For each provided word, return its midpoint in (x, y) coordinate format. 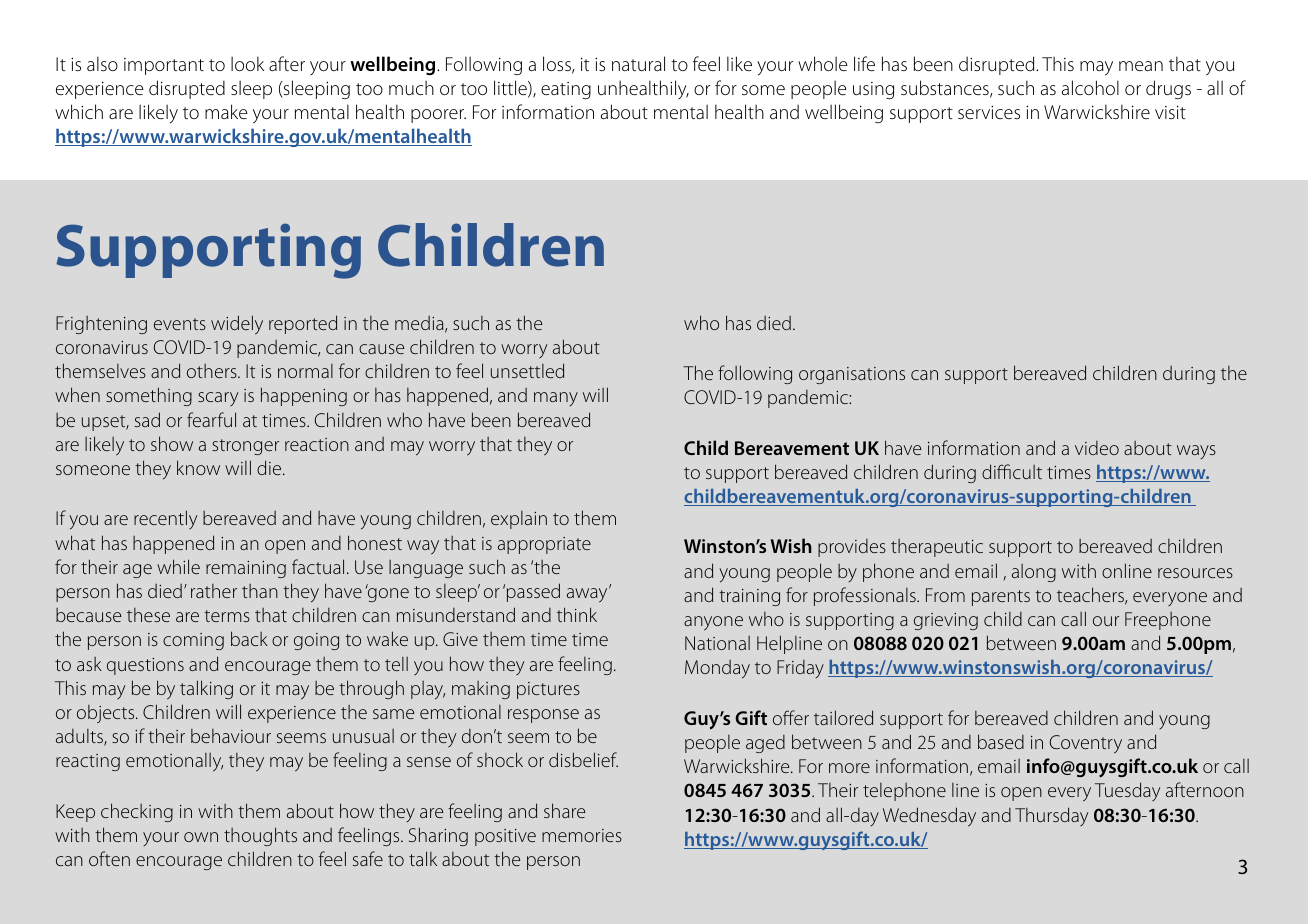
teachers (1091, 596)
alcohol (1090, 87)
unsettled (527, 370)
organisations (852, 375)
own (201, 837)
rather (214, 591)
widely (237, 325)
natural (638, 63)
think (577, 614)
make (226, 111)
